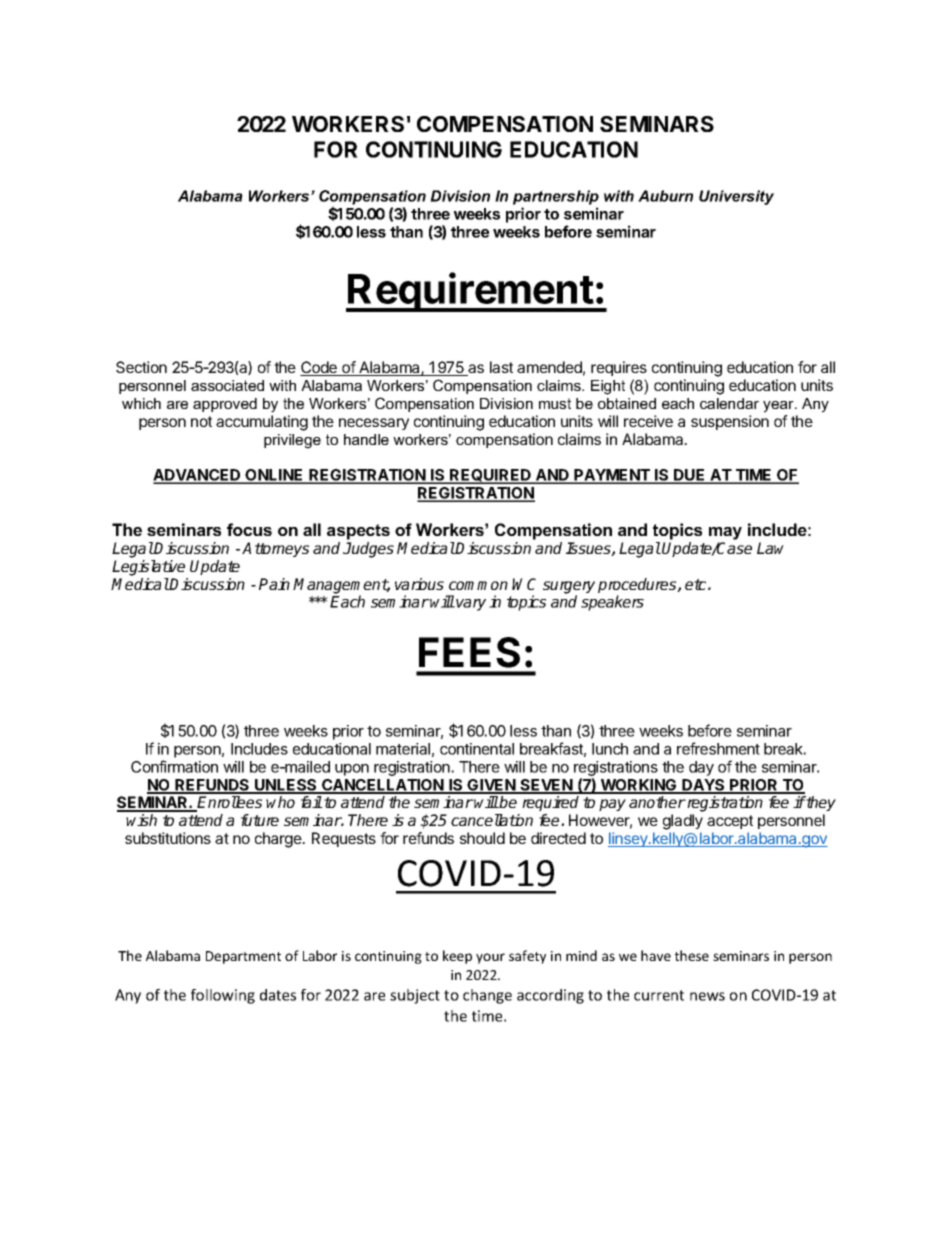  What do you see at coordinates (174, 766) in the page?
I see `Confirmation` at bounding box center [174, 766].
